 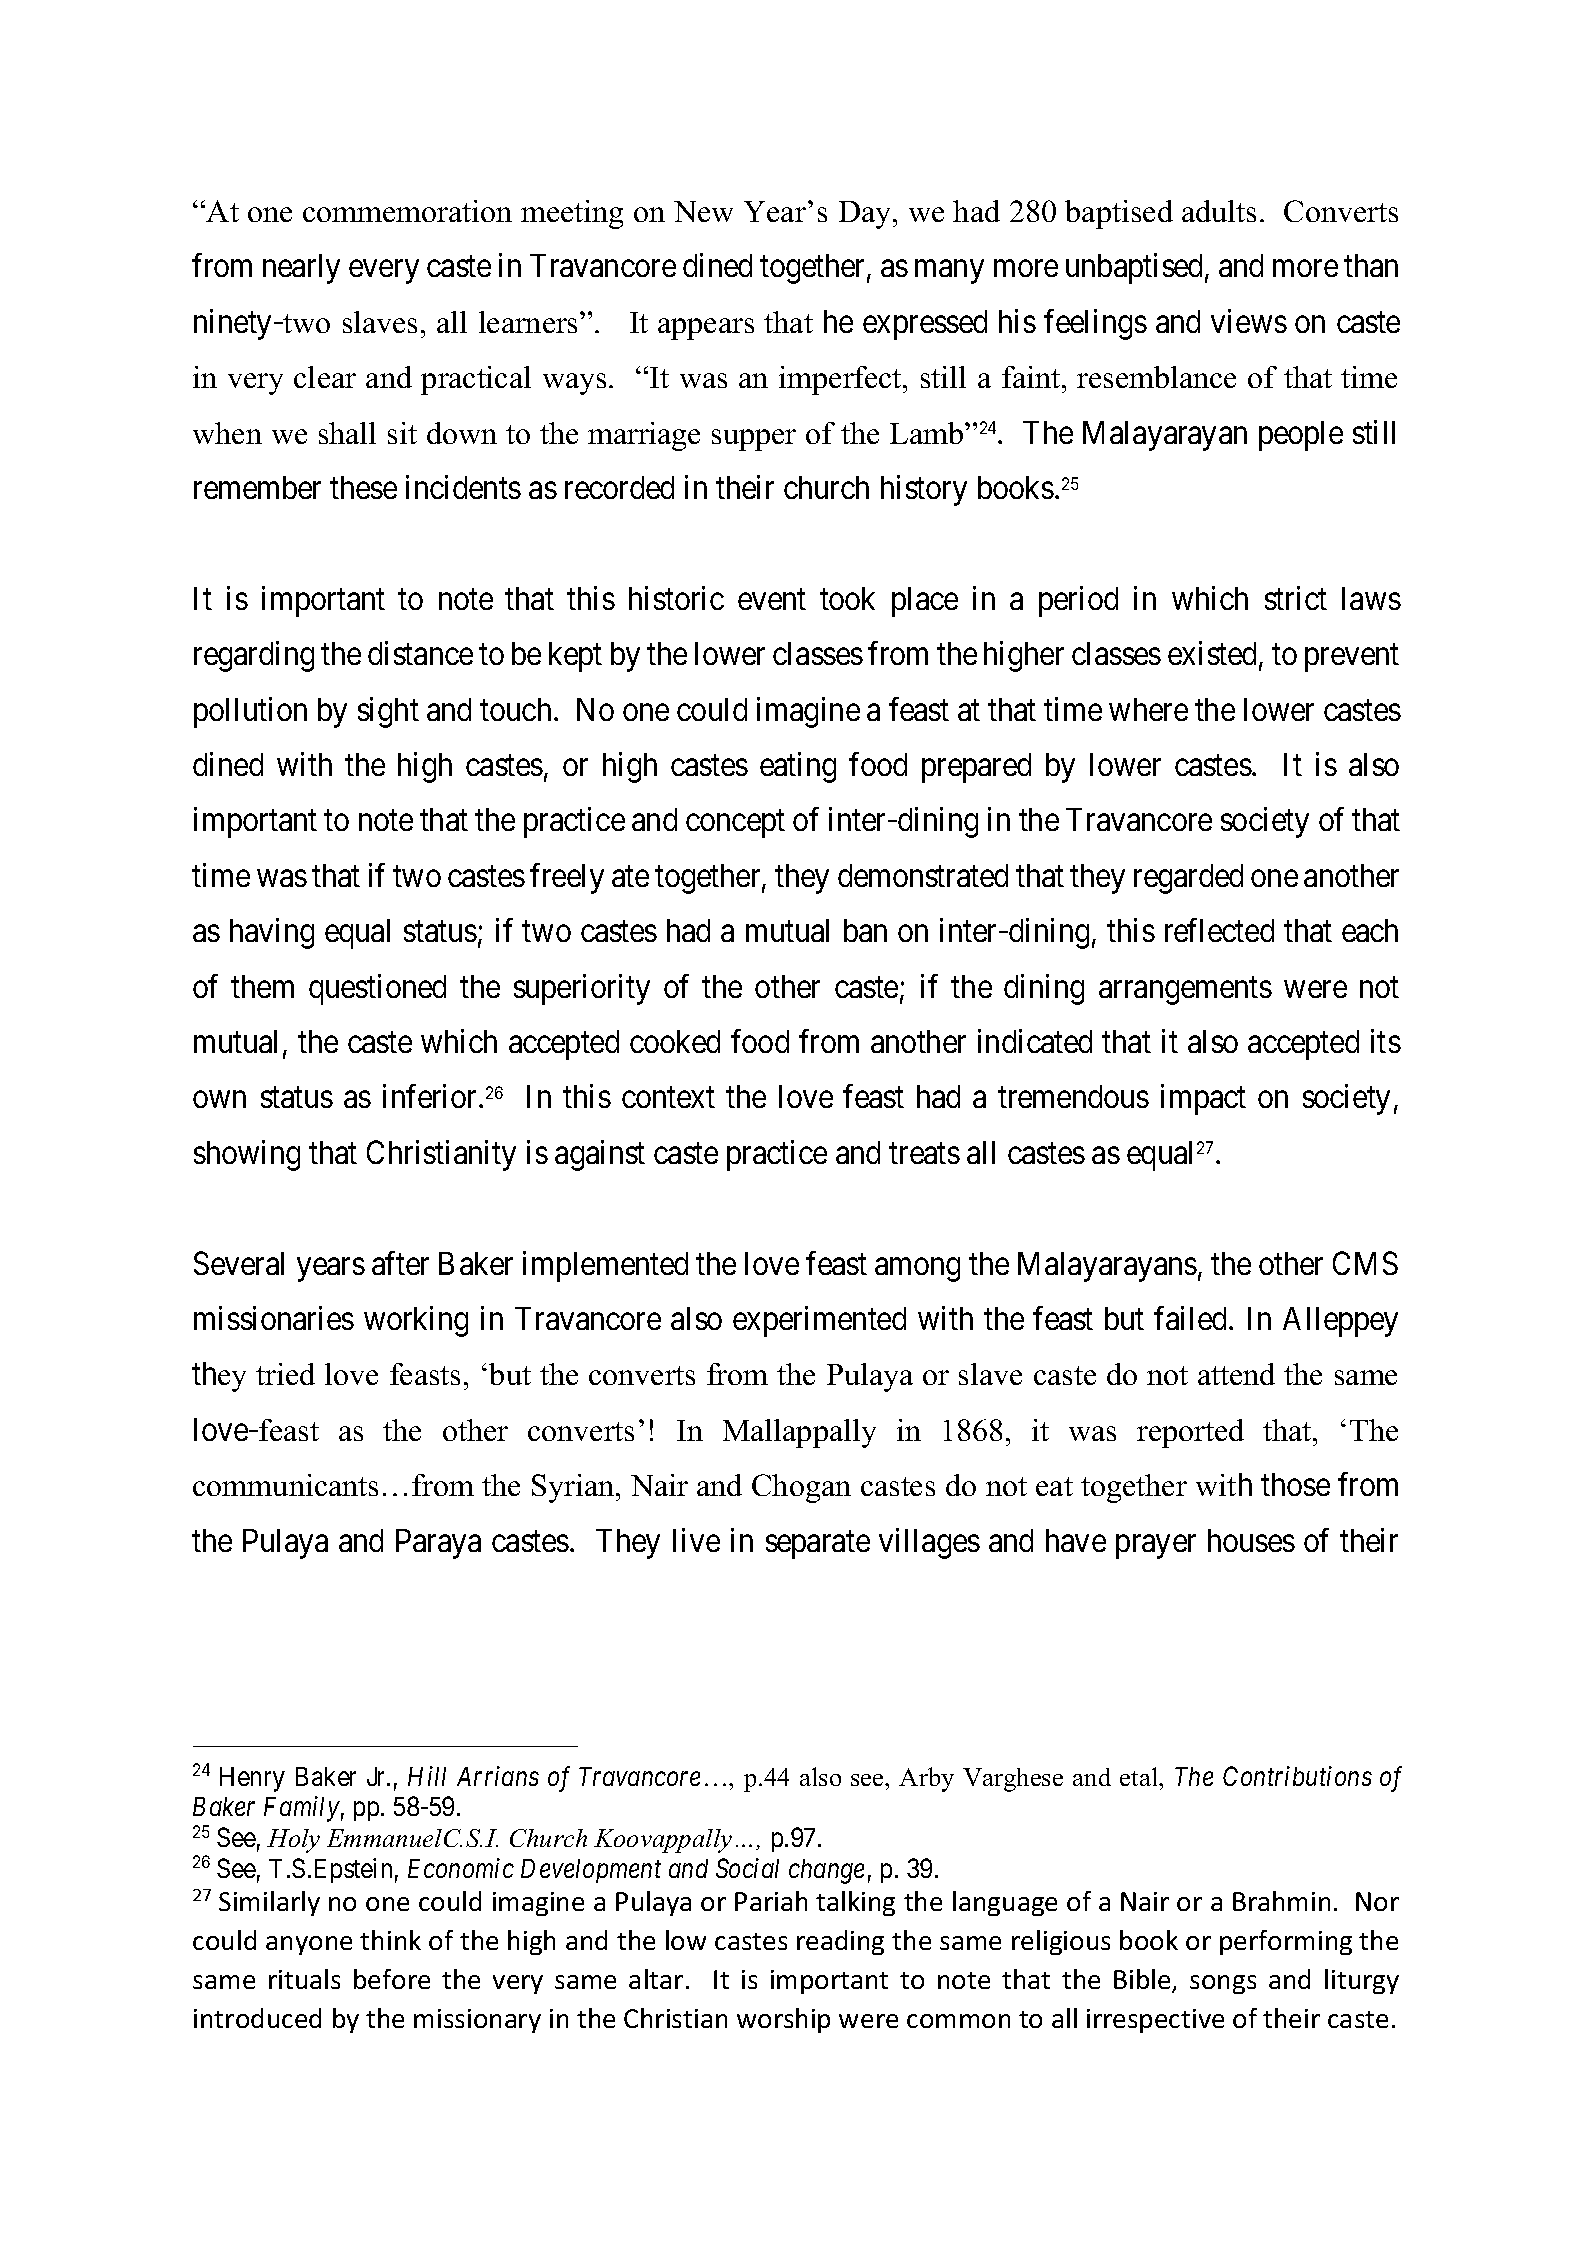 I want to click on attend, so click(x=1236, y=1374).
